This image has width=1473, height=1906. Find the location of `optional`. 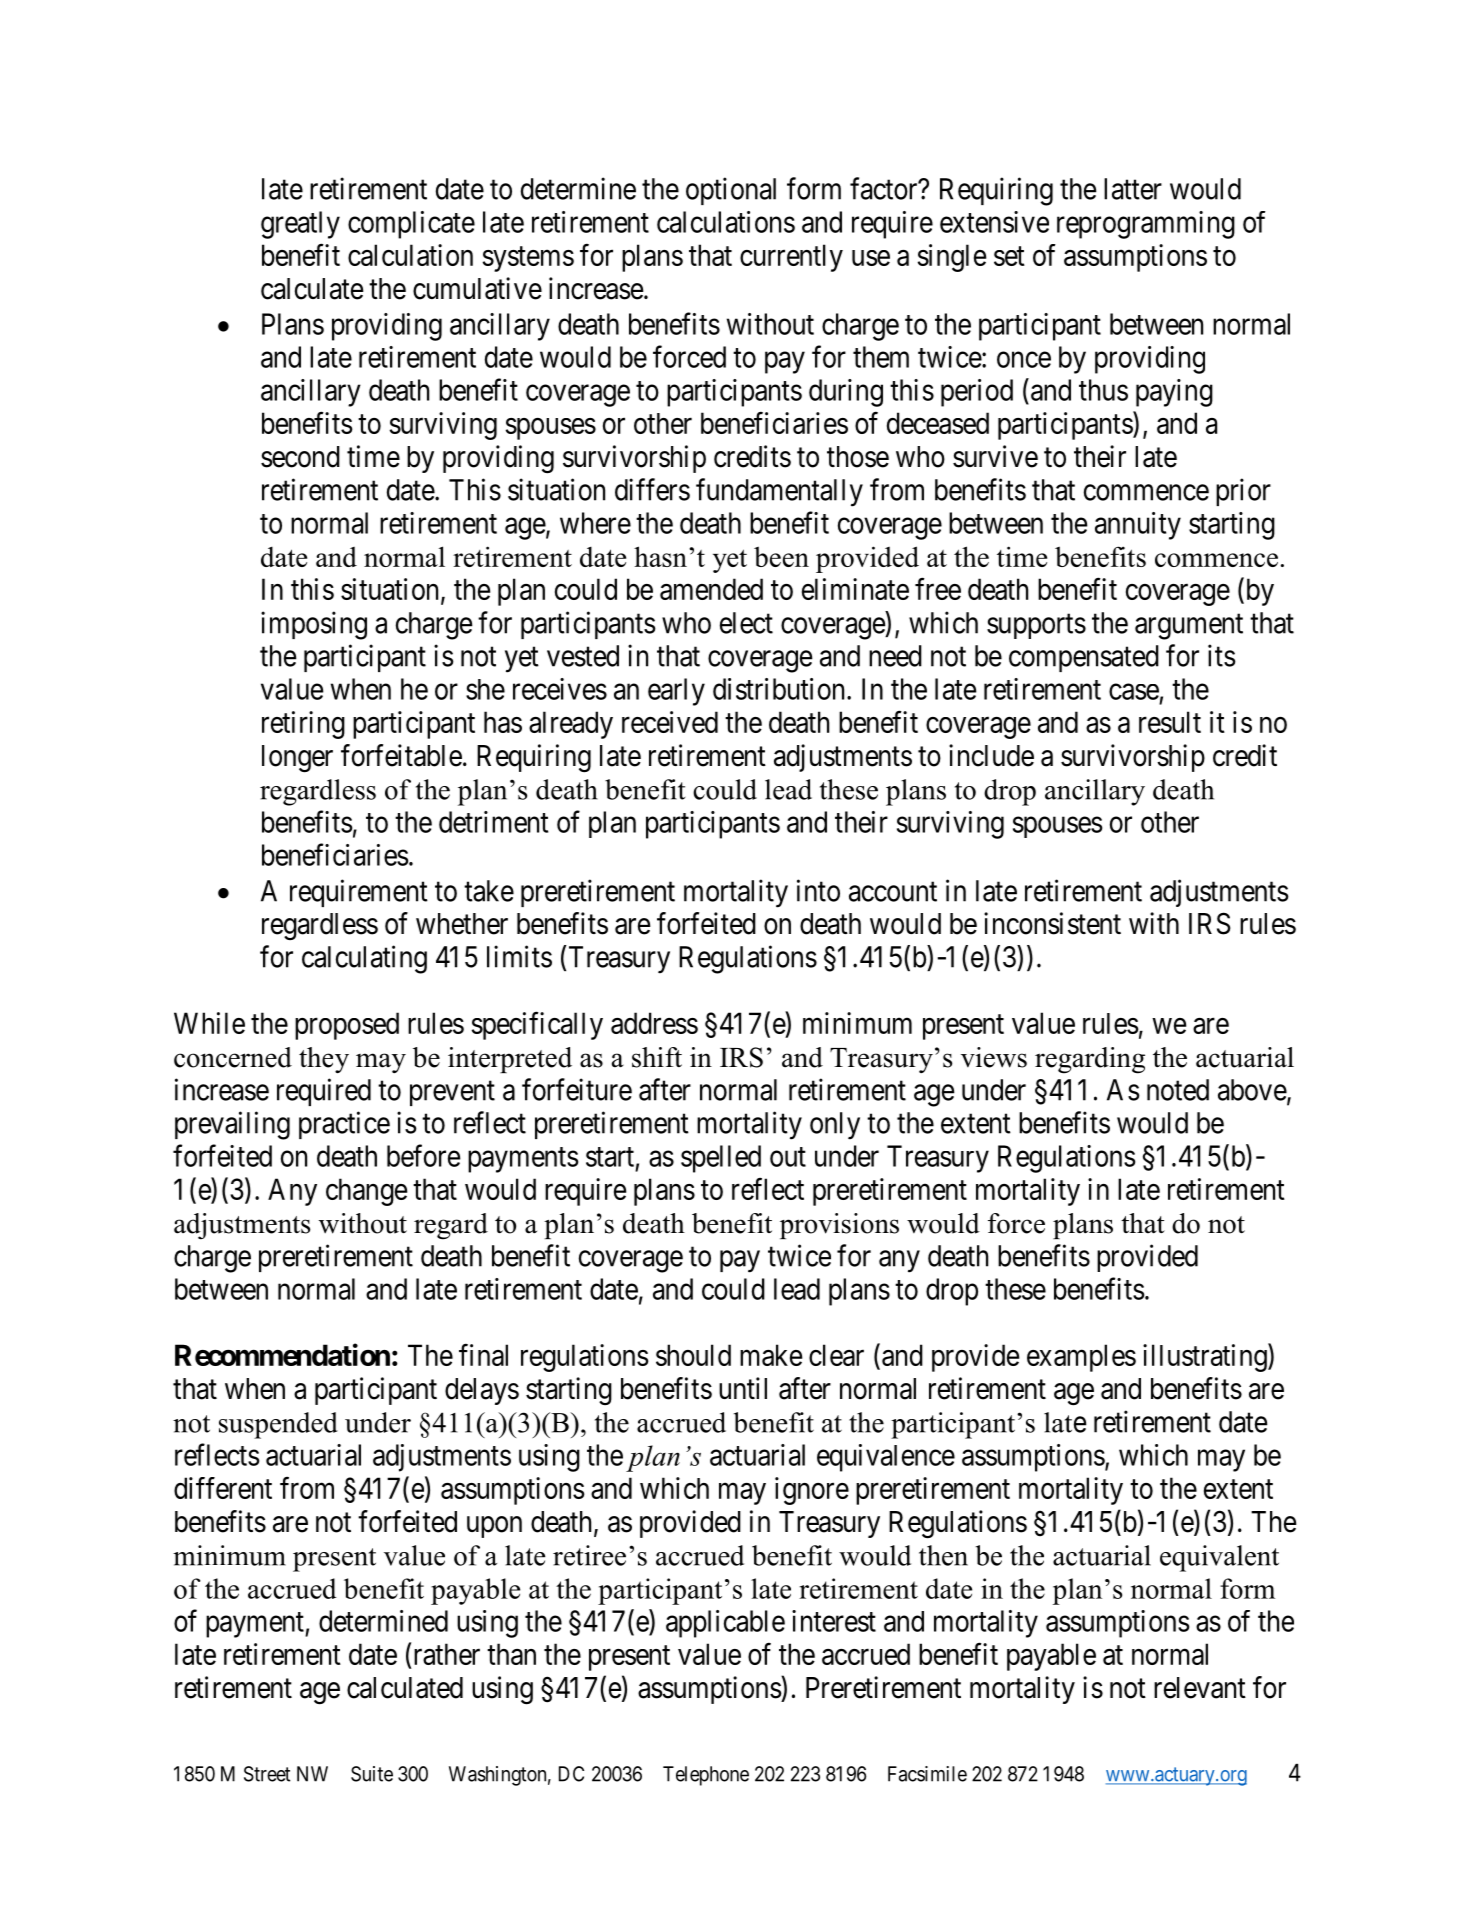

optional is located at coordinates (731, 191).
